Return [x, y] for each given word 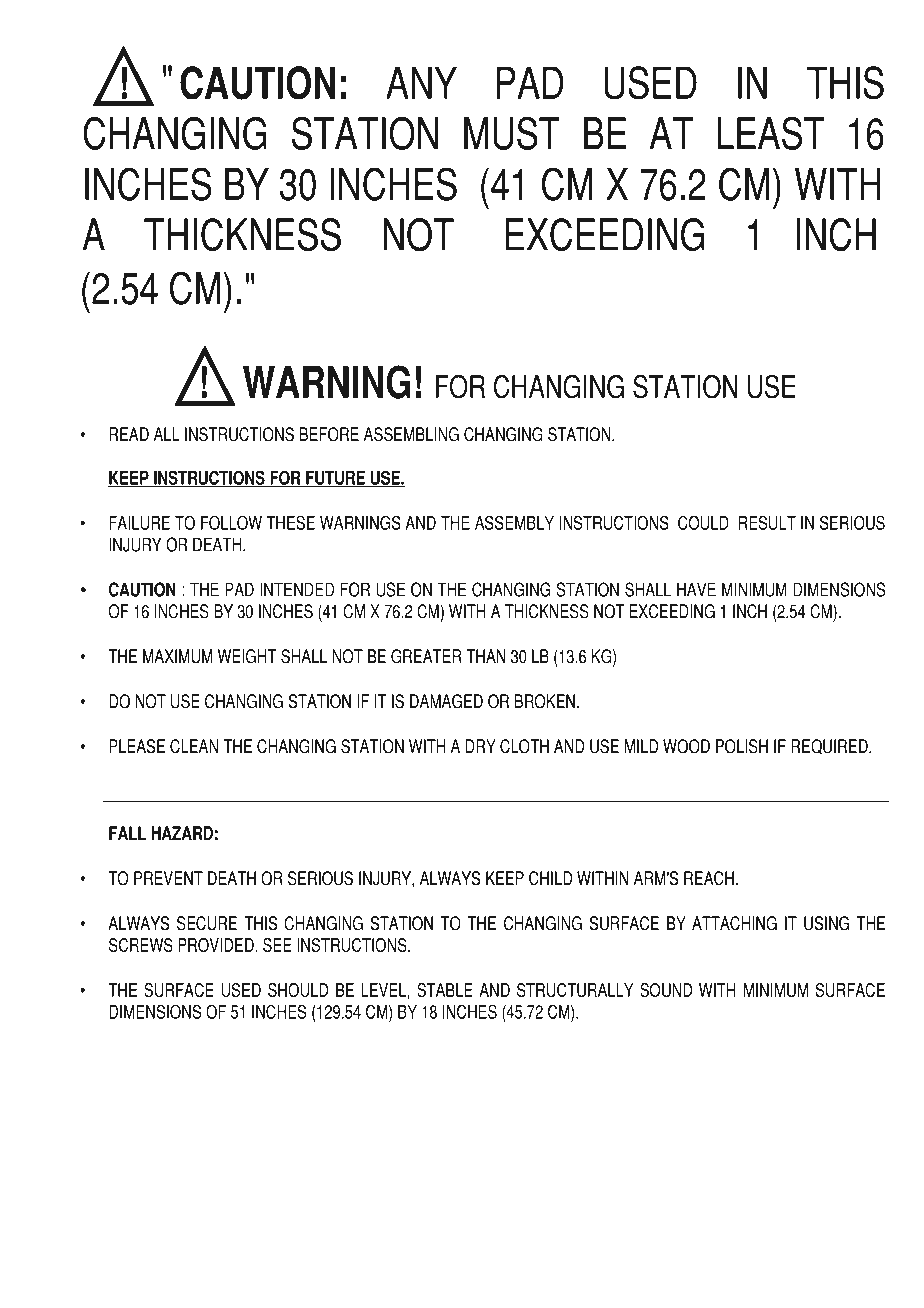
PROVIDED [217, 945]
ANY [421, 82]
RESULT [767, 522]
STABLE [445, 990]
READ [129, 434]
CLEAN [194, 746]
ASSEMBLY [514, 522]
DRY [481, 746]
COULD [703, 522]
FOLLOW [231, 522]
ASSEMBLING [411, 434]
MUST [512, 133]
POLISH [742, 746]
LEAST [770, 133]
